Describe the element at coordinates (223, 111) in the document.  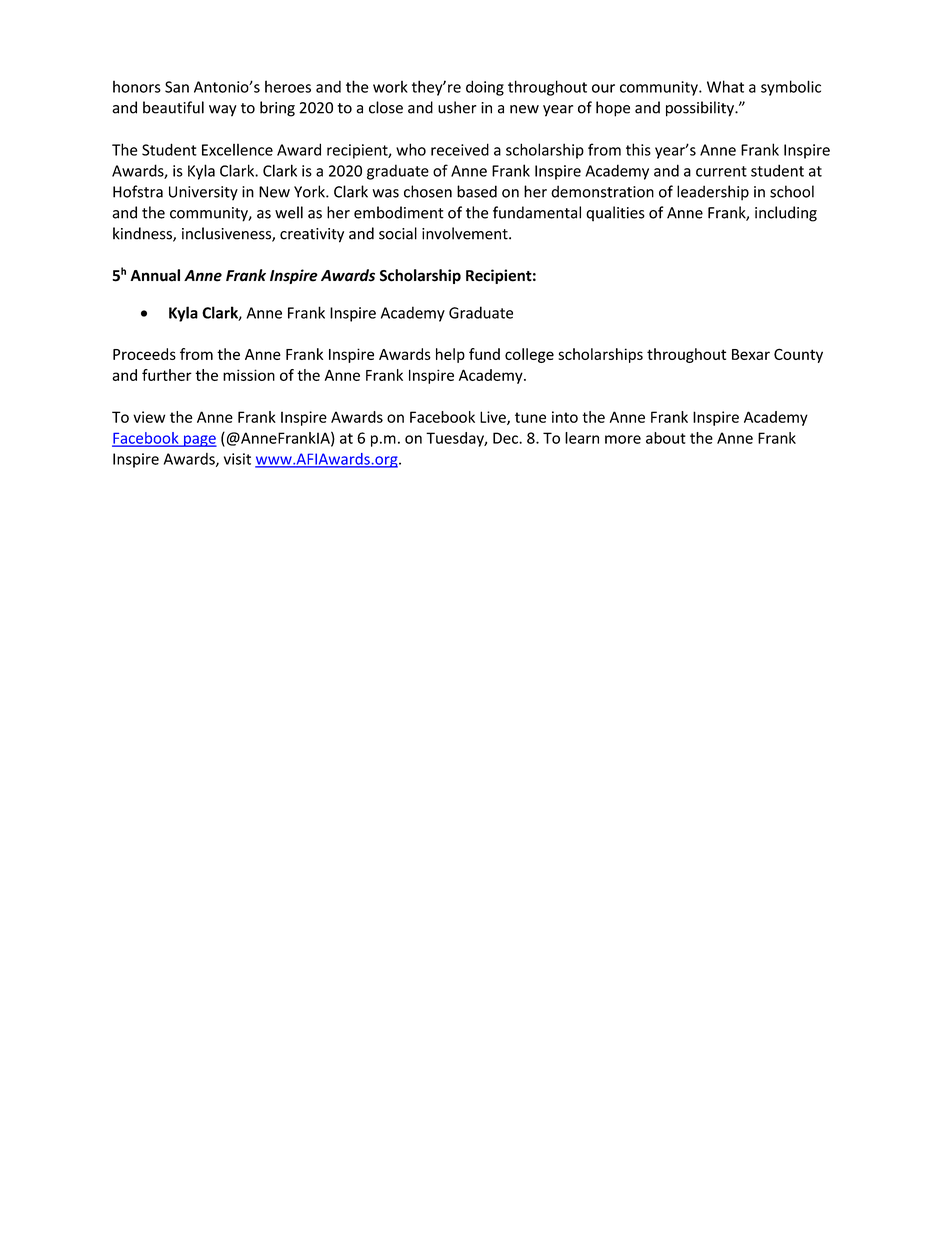
I see `way` at that location.
